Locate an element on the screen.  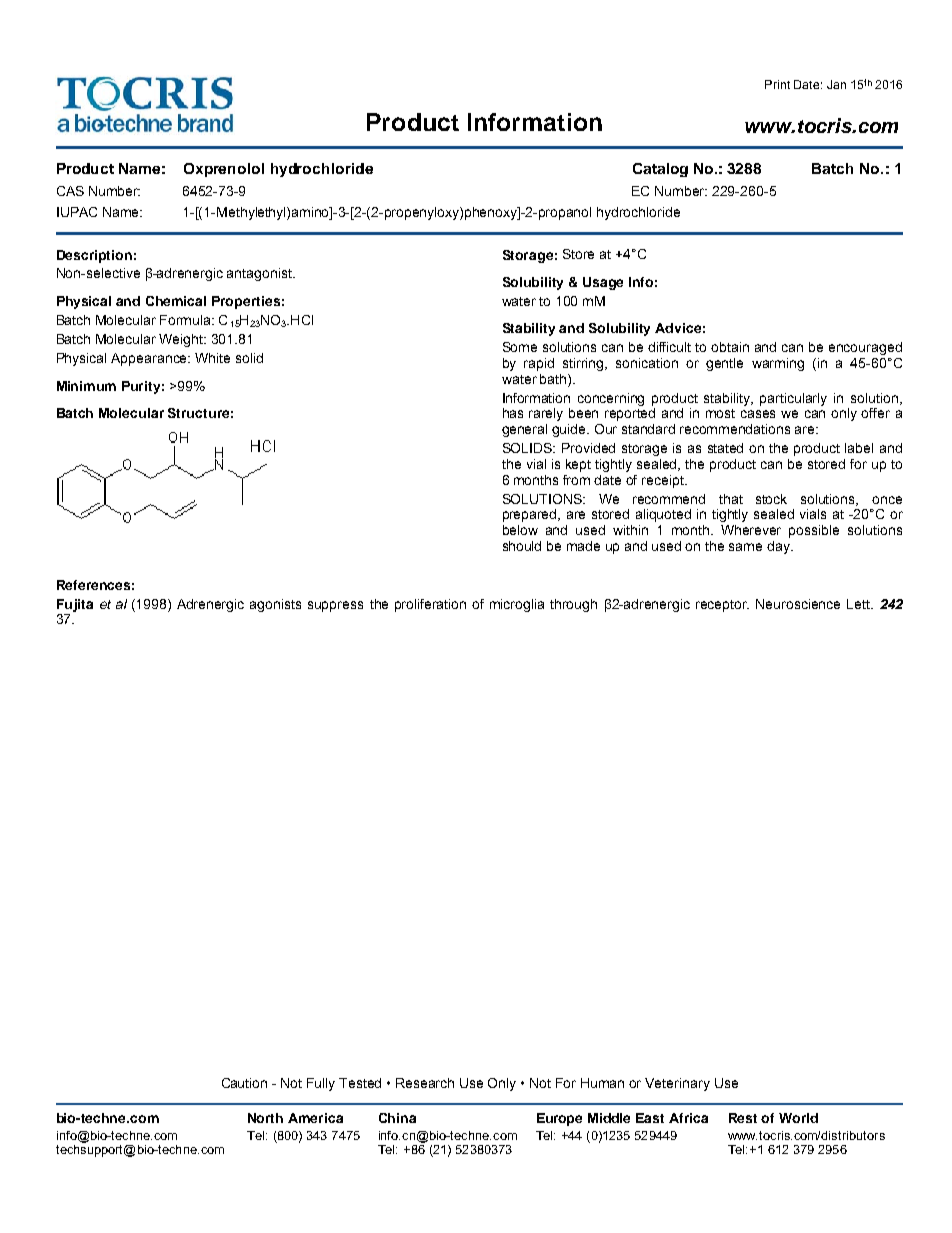
Catalog is located at coordinates (660, 170).
